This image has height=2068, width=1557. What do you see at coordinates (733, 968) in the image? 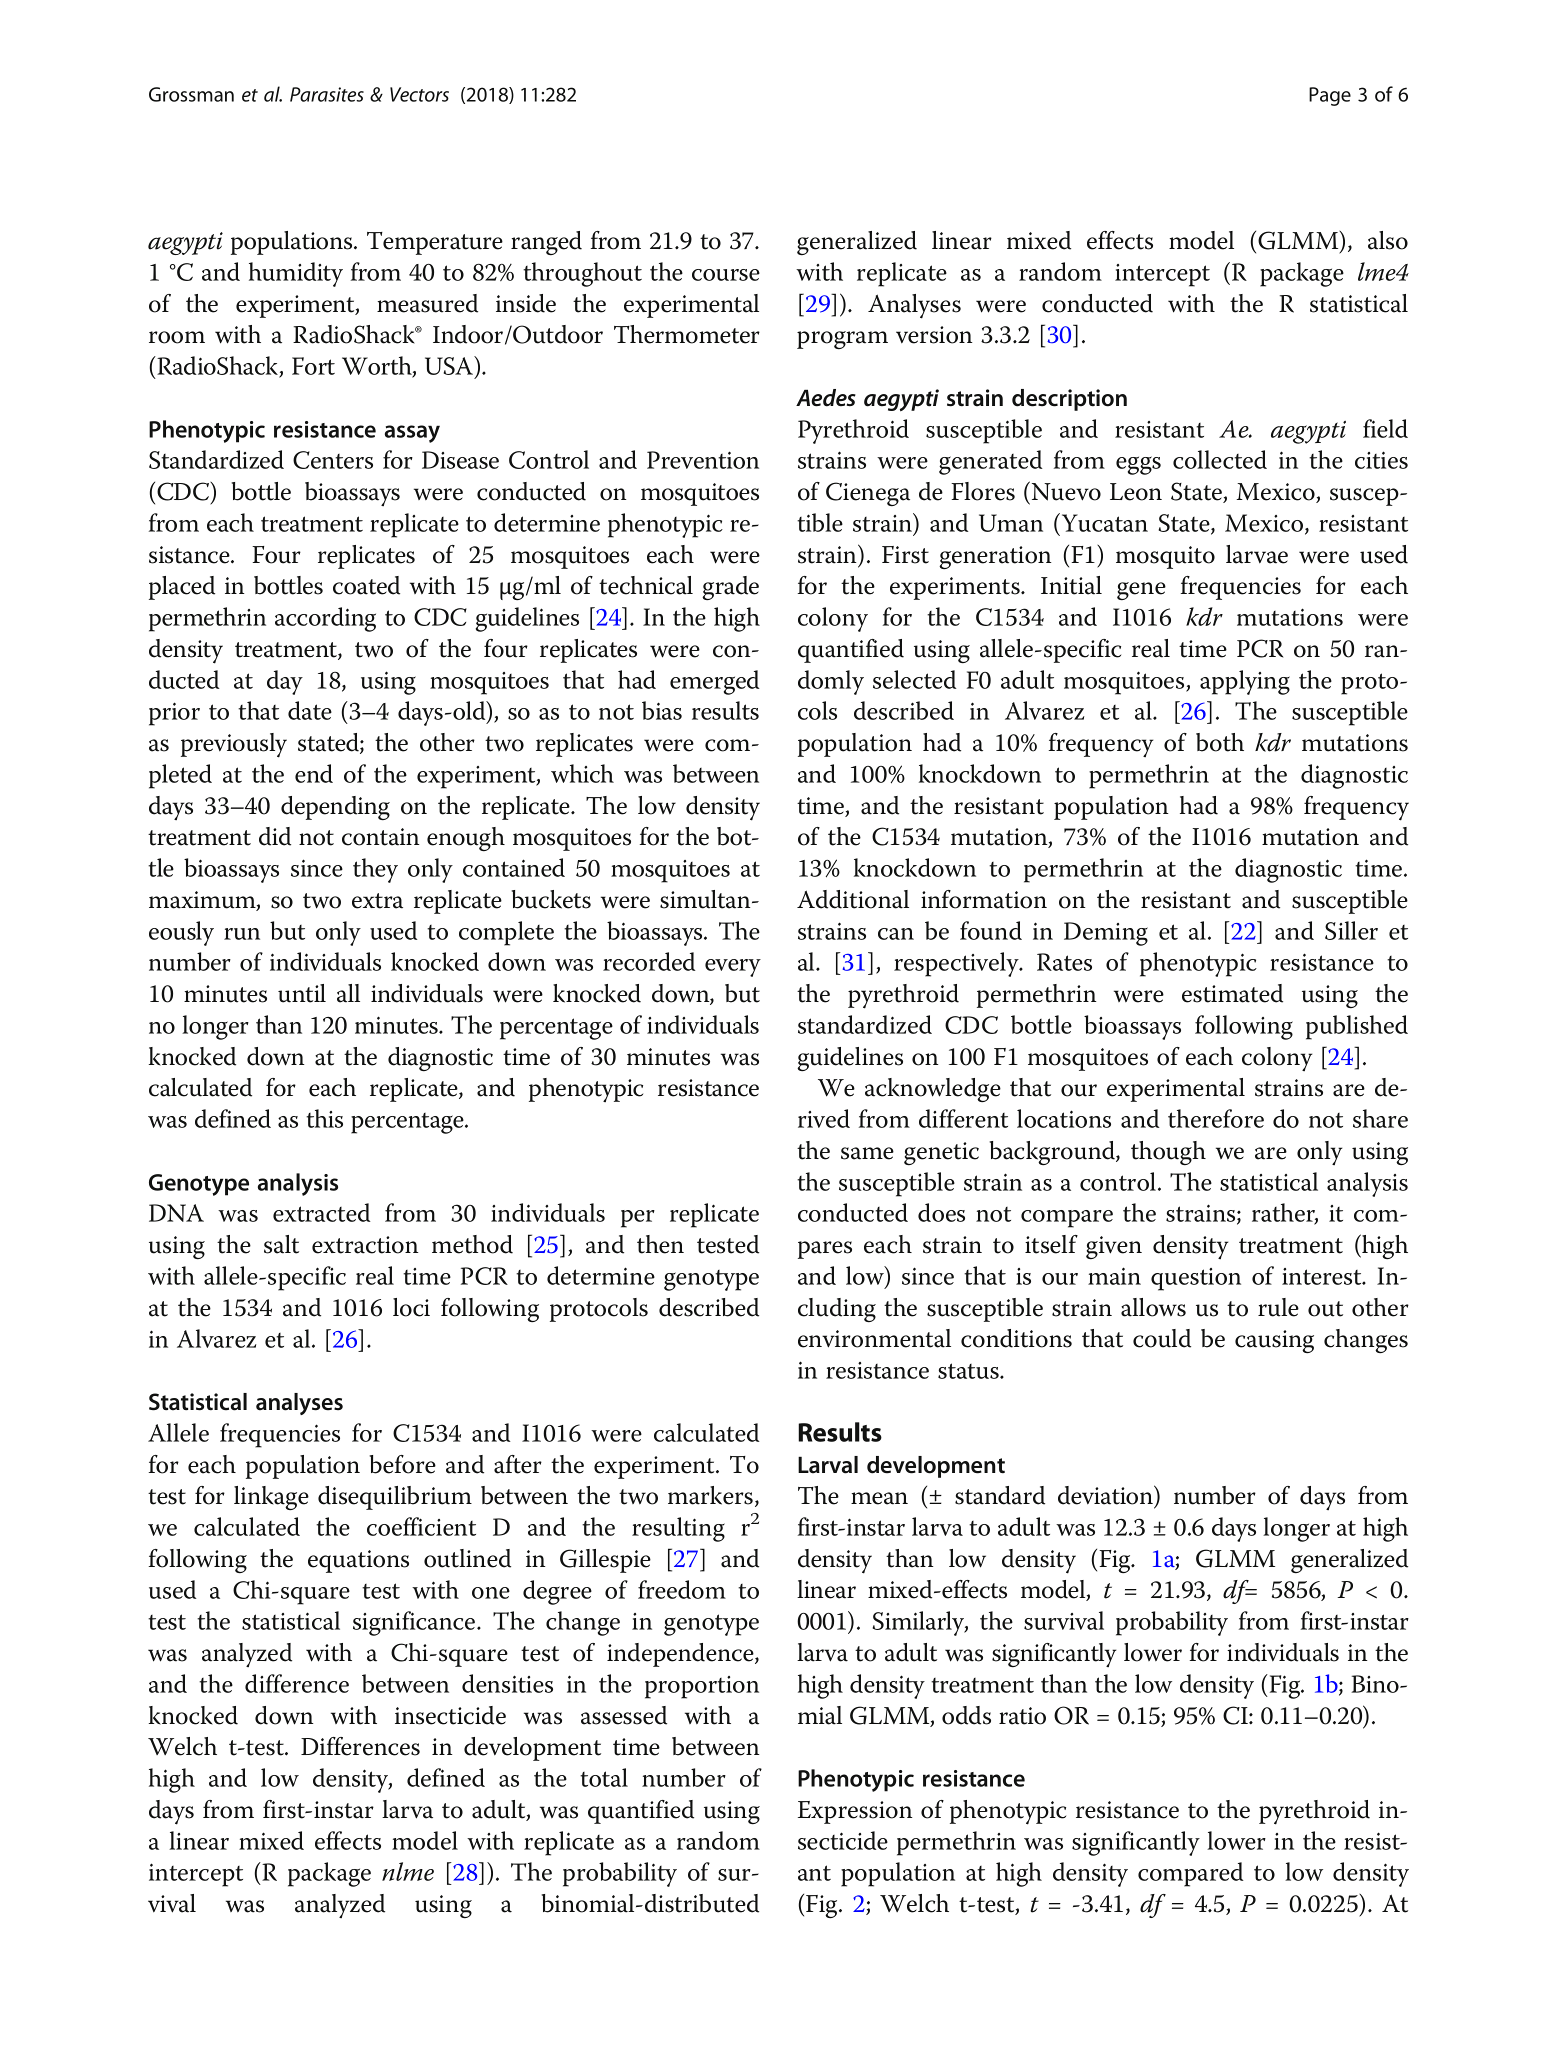
I see `every` at bounding box center [733, 968].
